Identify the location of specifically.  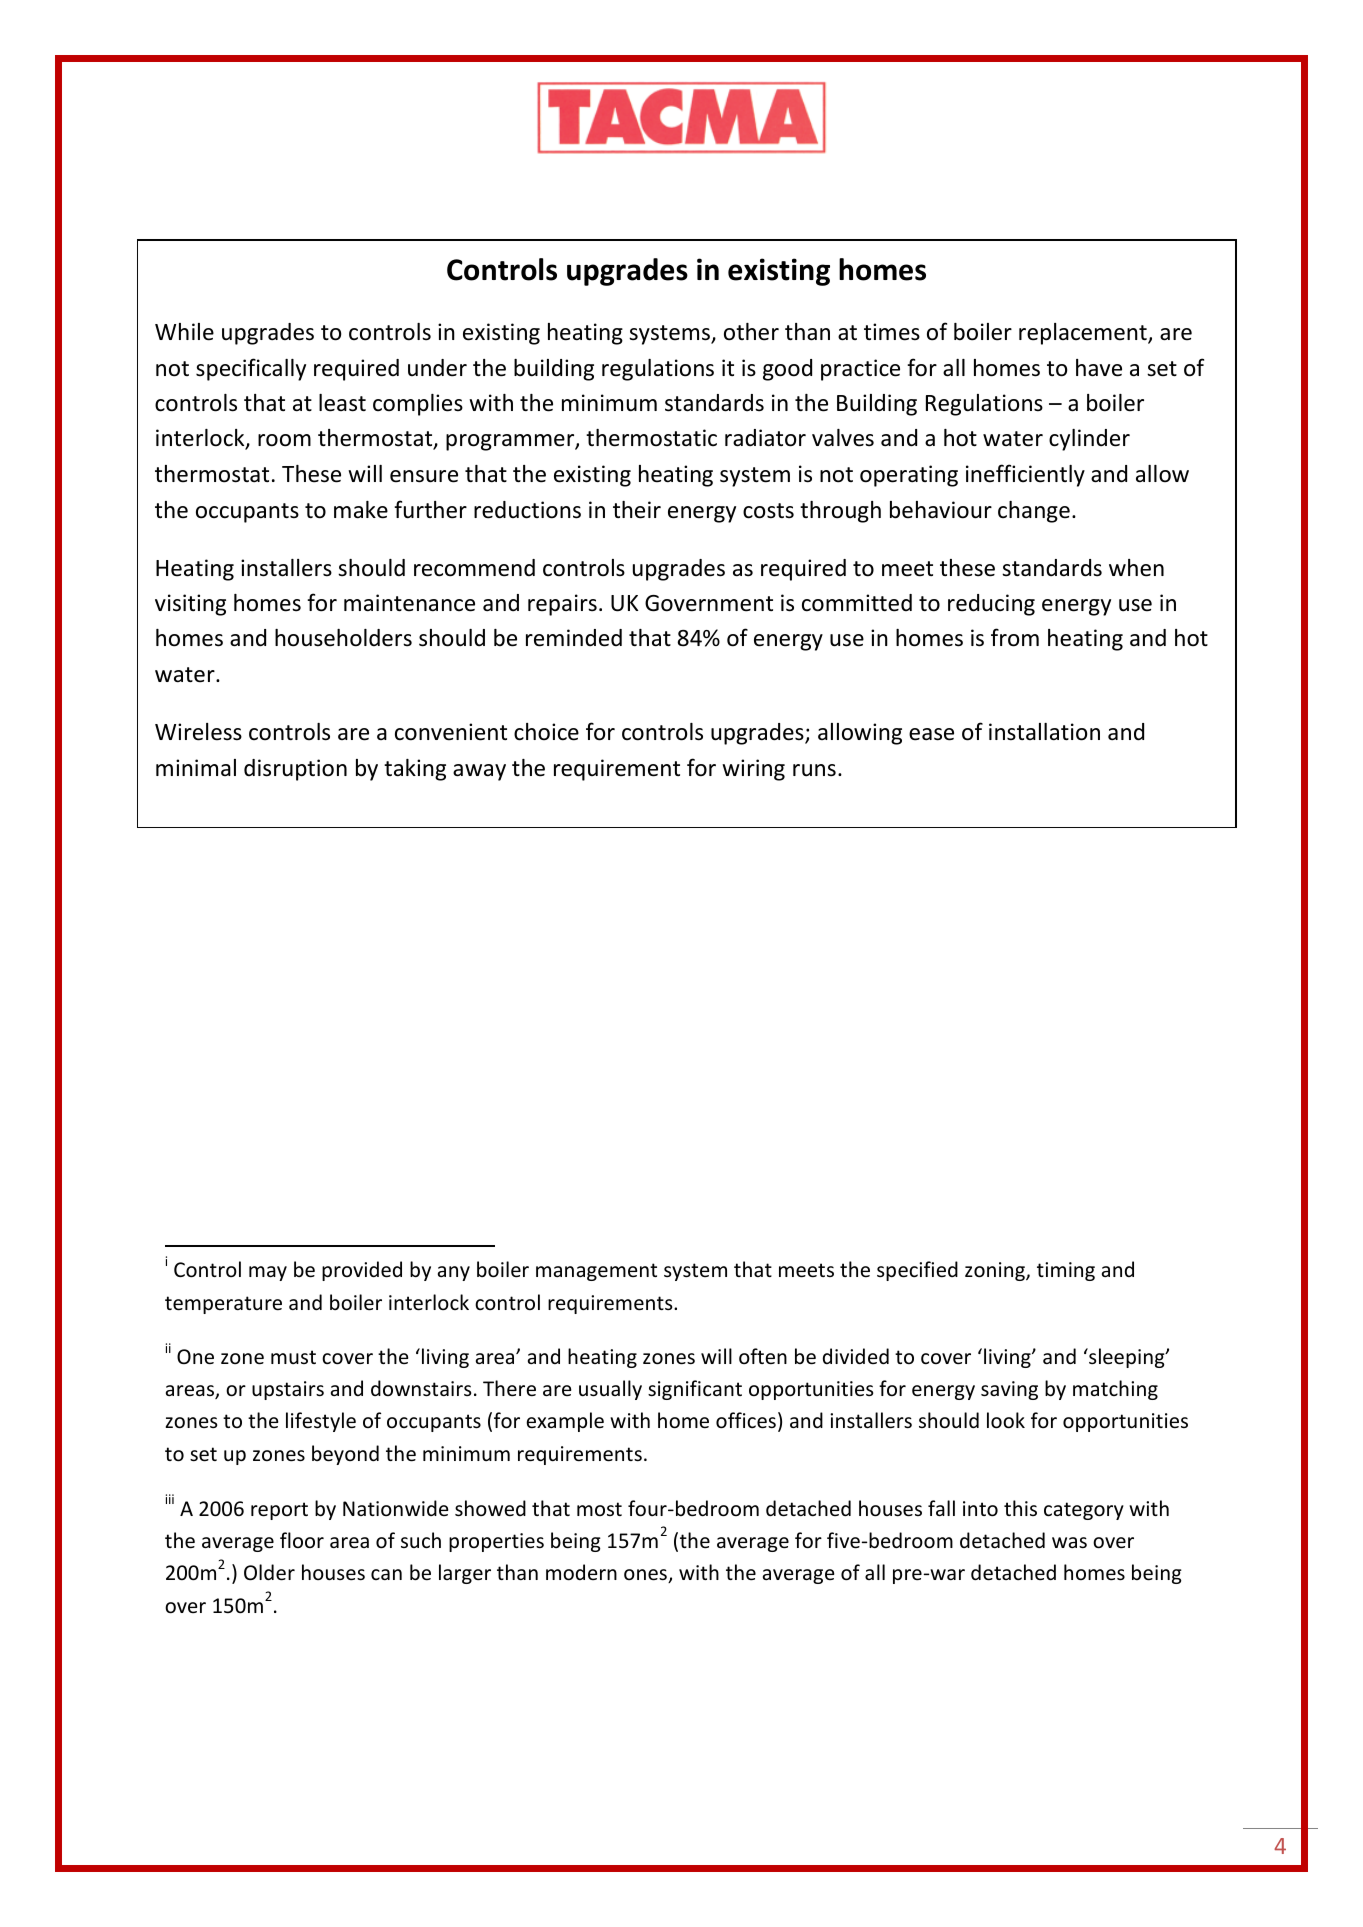
(251, 369).
